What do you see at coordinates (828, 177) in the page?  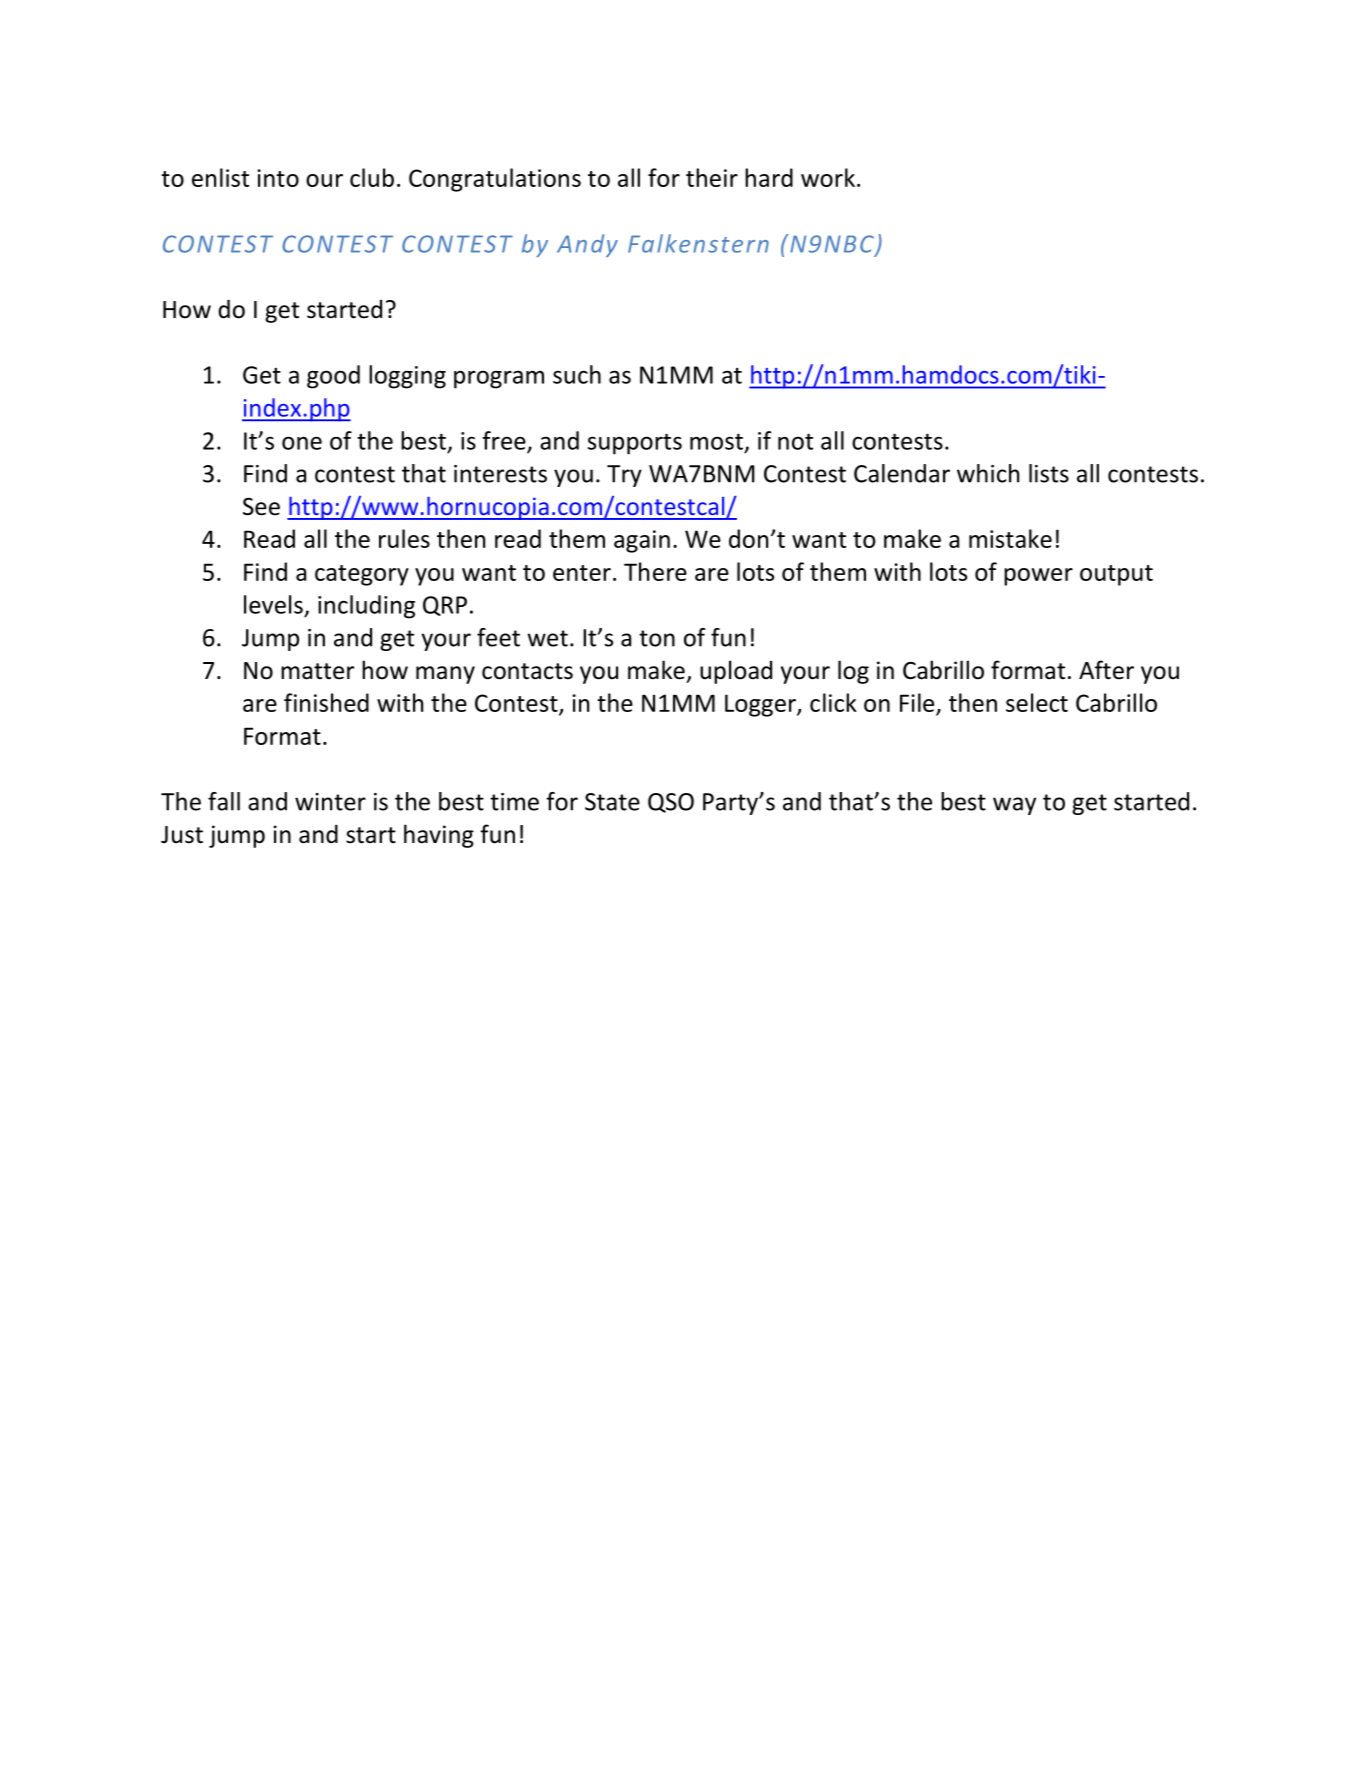 I see `work` at bounding box center [828, 177].
